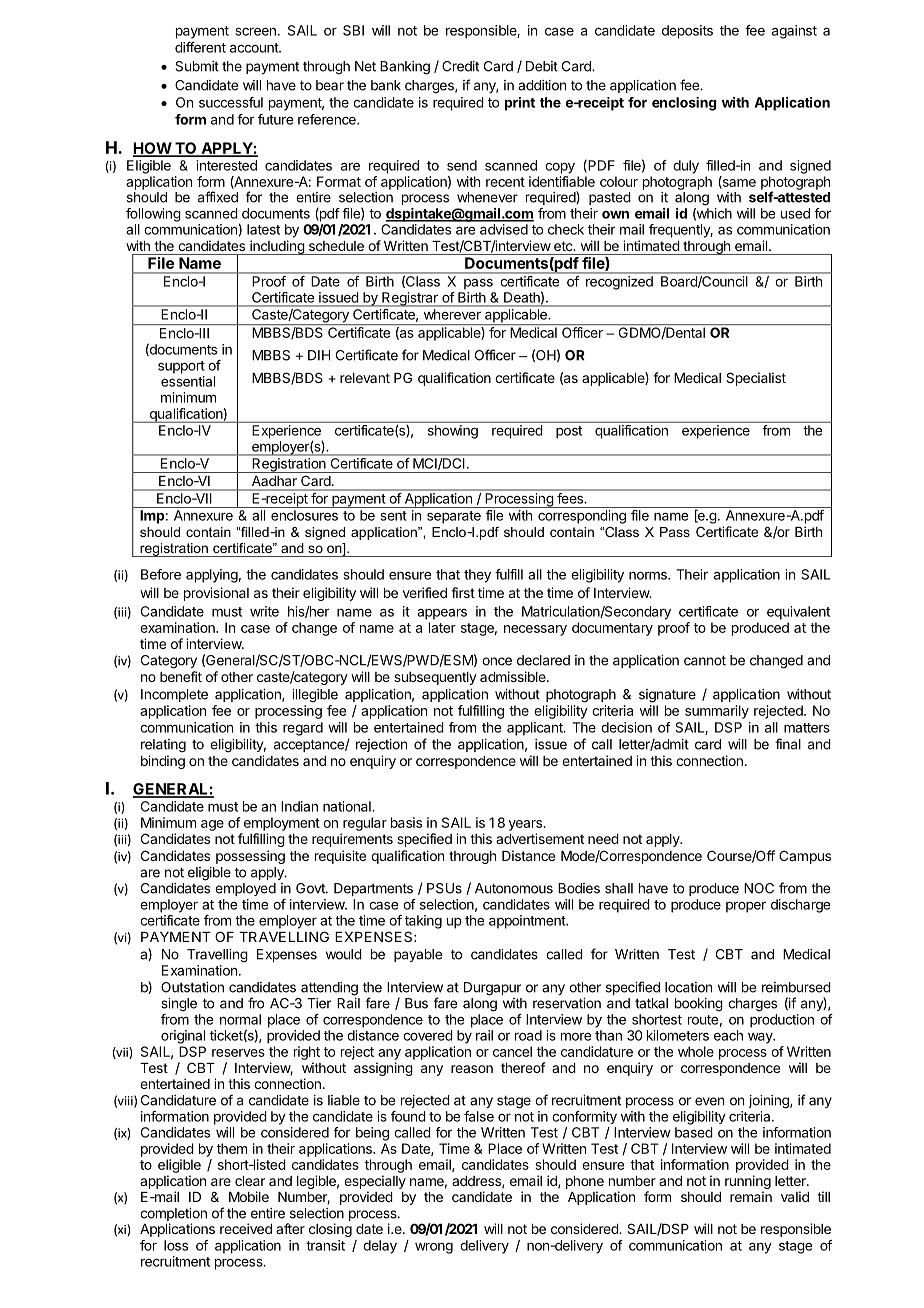  What do you see at coordinates (246, 1228) in the screenshot?
I see `received` at bounding box center [246, 1228].
